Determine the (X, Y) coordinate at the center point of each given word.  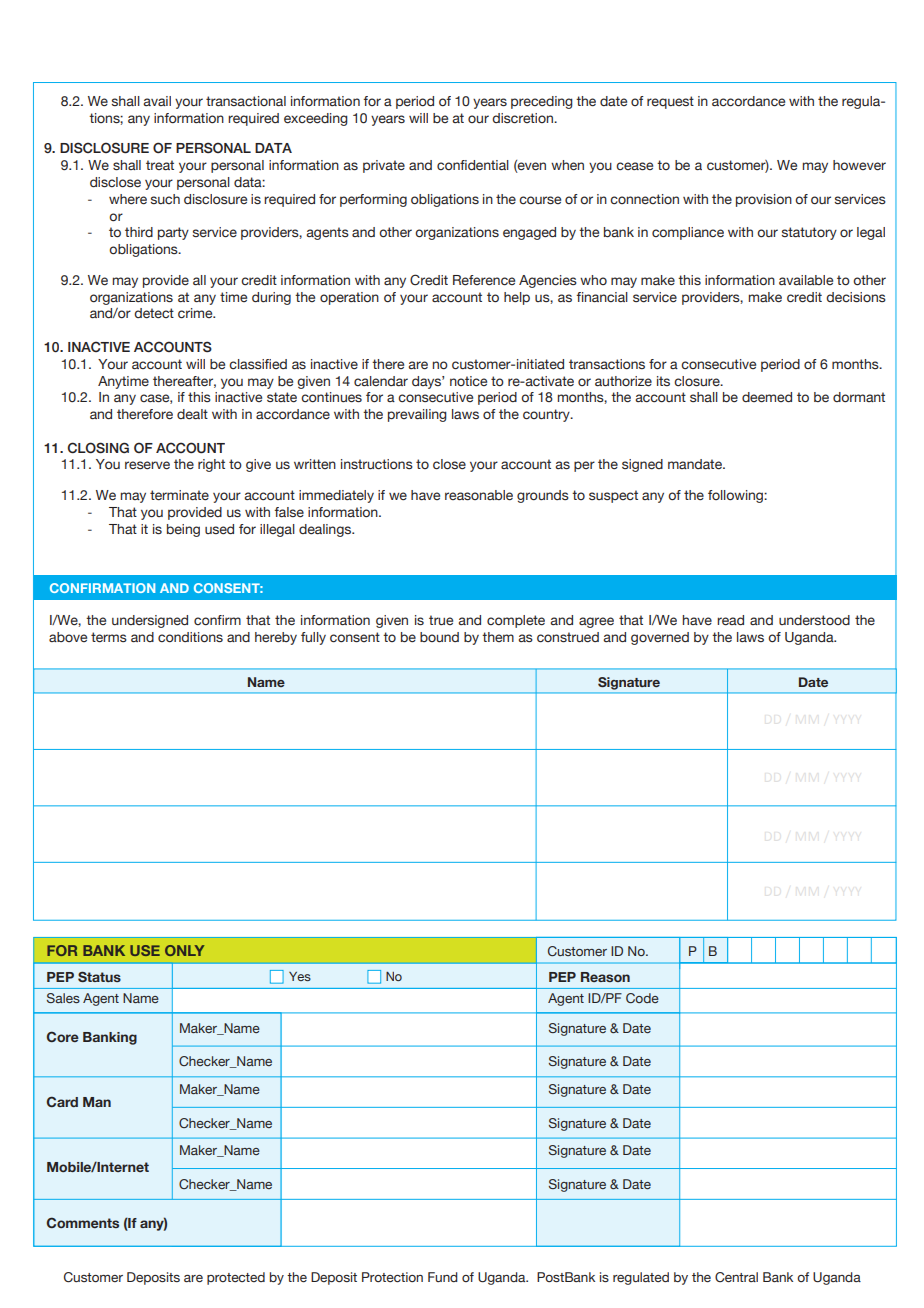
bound (439, 637)
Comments (83, 1222)
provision (764, 200)
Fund (443, 1277)
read (730, 620)
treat (160, 165)
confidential (473, 165)
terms (109, 637)
